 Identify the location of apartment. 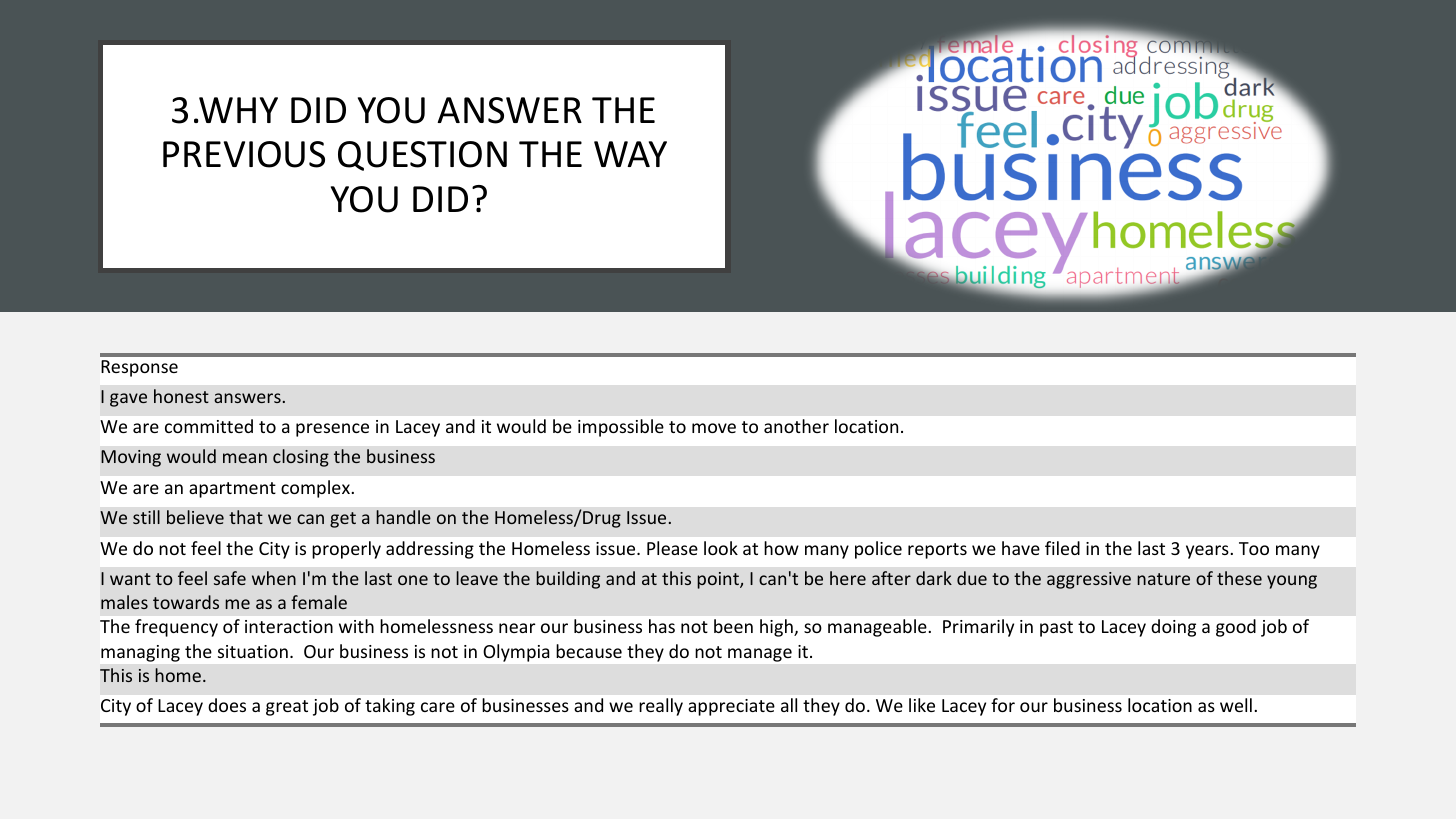
(232, 490).
